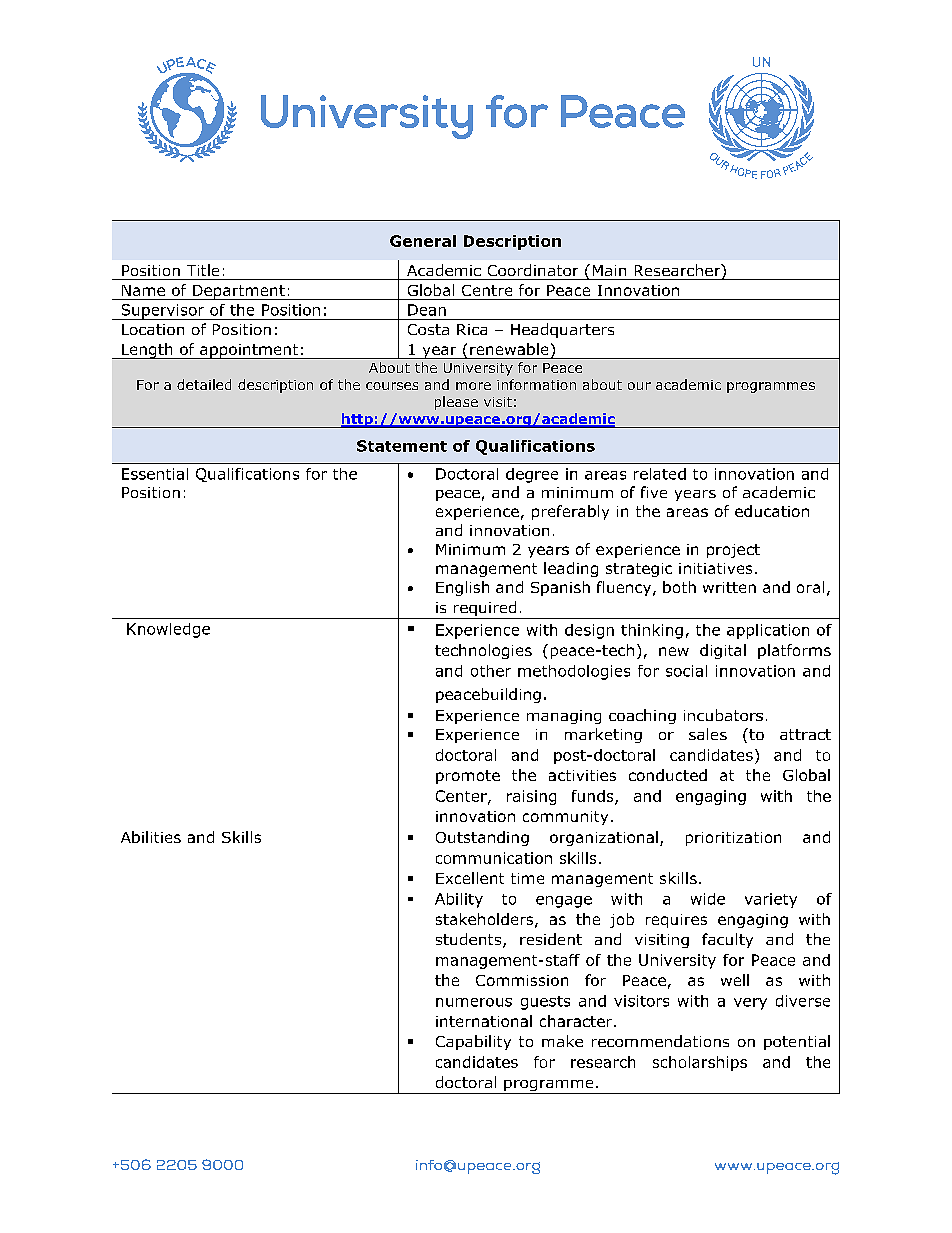 Image resolution: width=952 pixels, height=1233 pixels. What do you see at coordinates (723, 651) in the screenshot?
I see `digital` at bounding box center [723, 651].
